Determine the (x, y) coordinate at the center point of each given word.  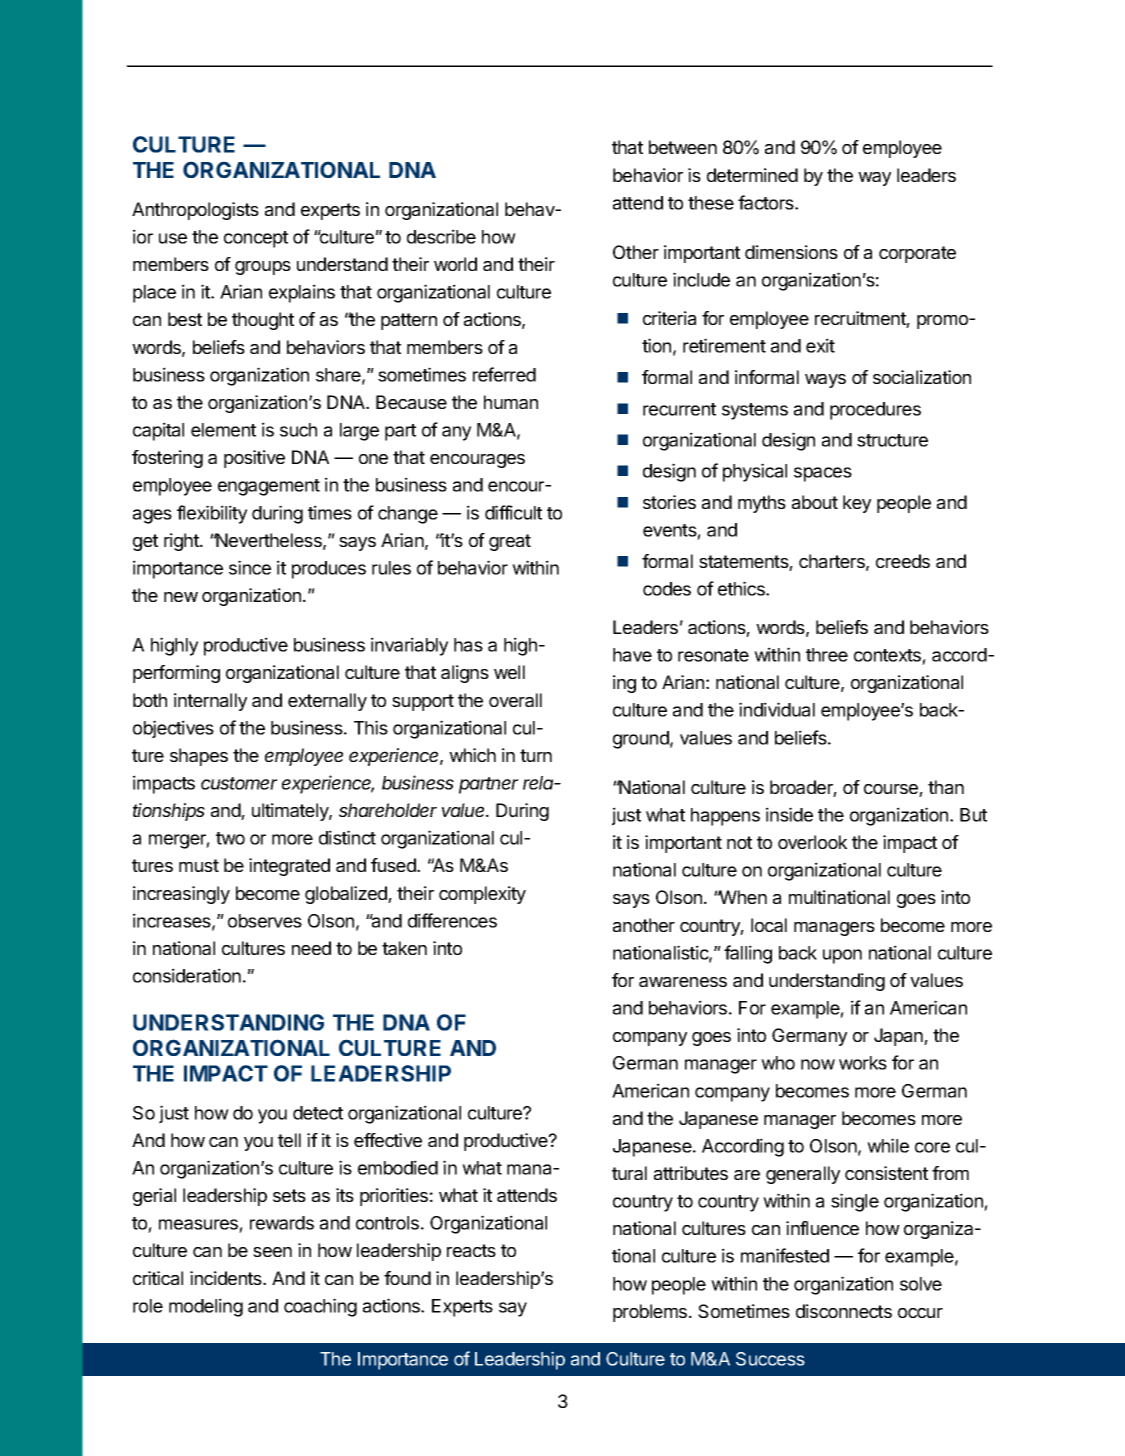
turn (536, 755)
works (863, 1063)
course (892, 790)
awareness (683, 982)
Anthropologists (195, 211)
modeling (206, 1307)
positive (254, 459)
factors (767, 202)
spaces (823, 474)
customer (239, 783)
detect (318, 1113)
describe (441, 236)
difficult (513, 512)
